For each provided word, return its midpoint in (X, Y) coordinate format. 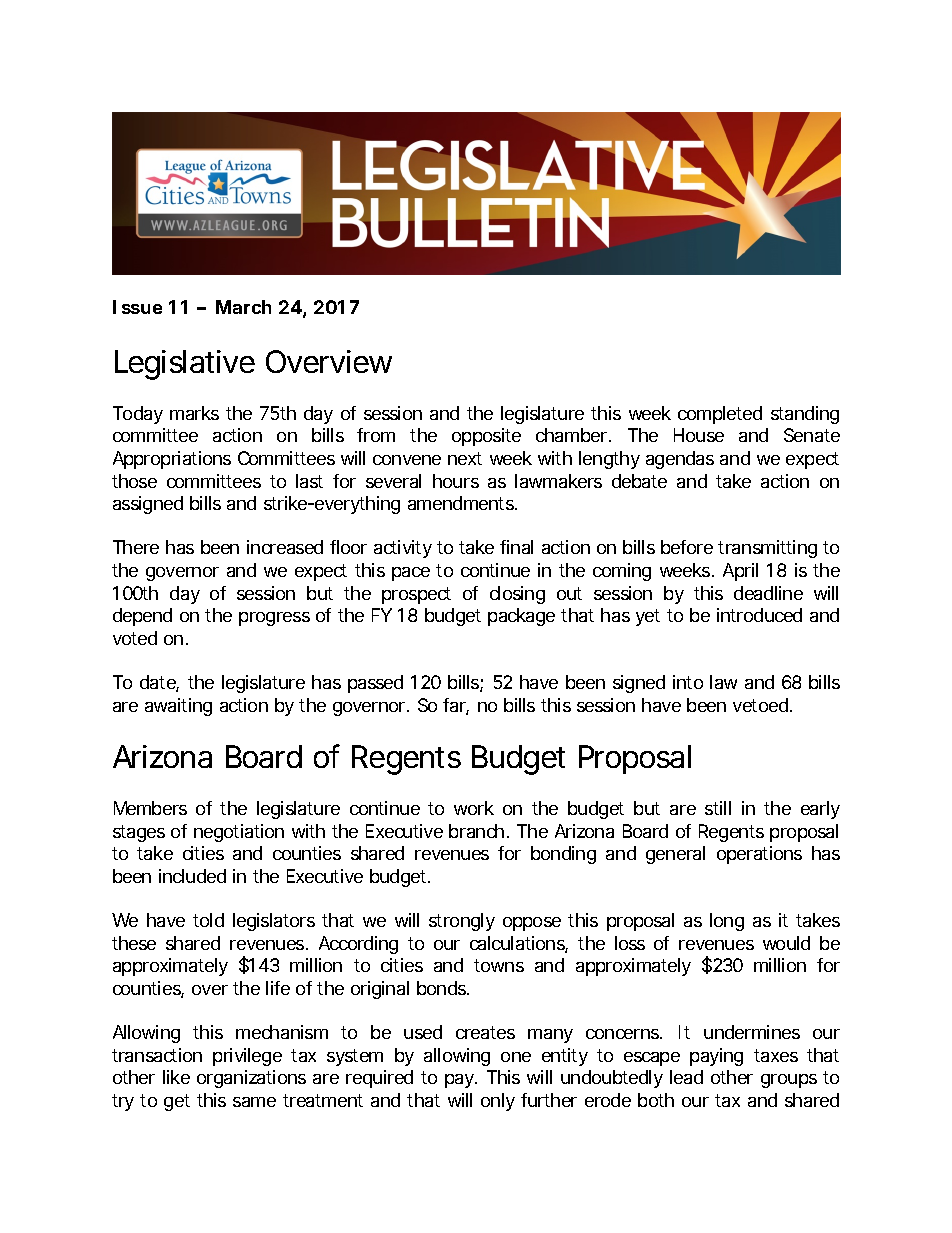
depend (142, 617)
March (243, 307)
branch (476, 831)
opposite (486, 437)
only (498, 1102)
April (740, 572)
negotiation (239, 833)
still (718, 808)
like (176, 1077)
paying (716, 1057)
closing (517, 595)
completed (720, 415)
